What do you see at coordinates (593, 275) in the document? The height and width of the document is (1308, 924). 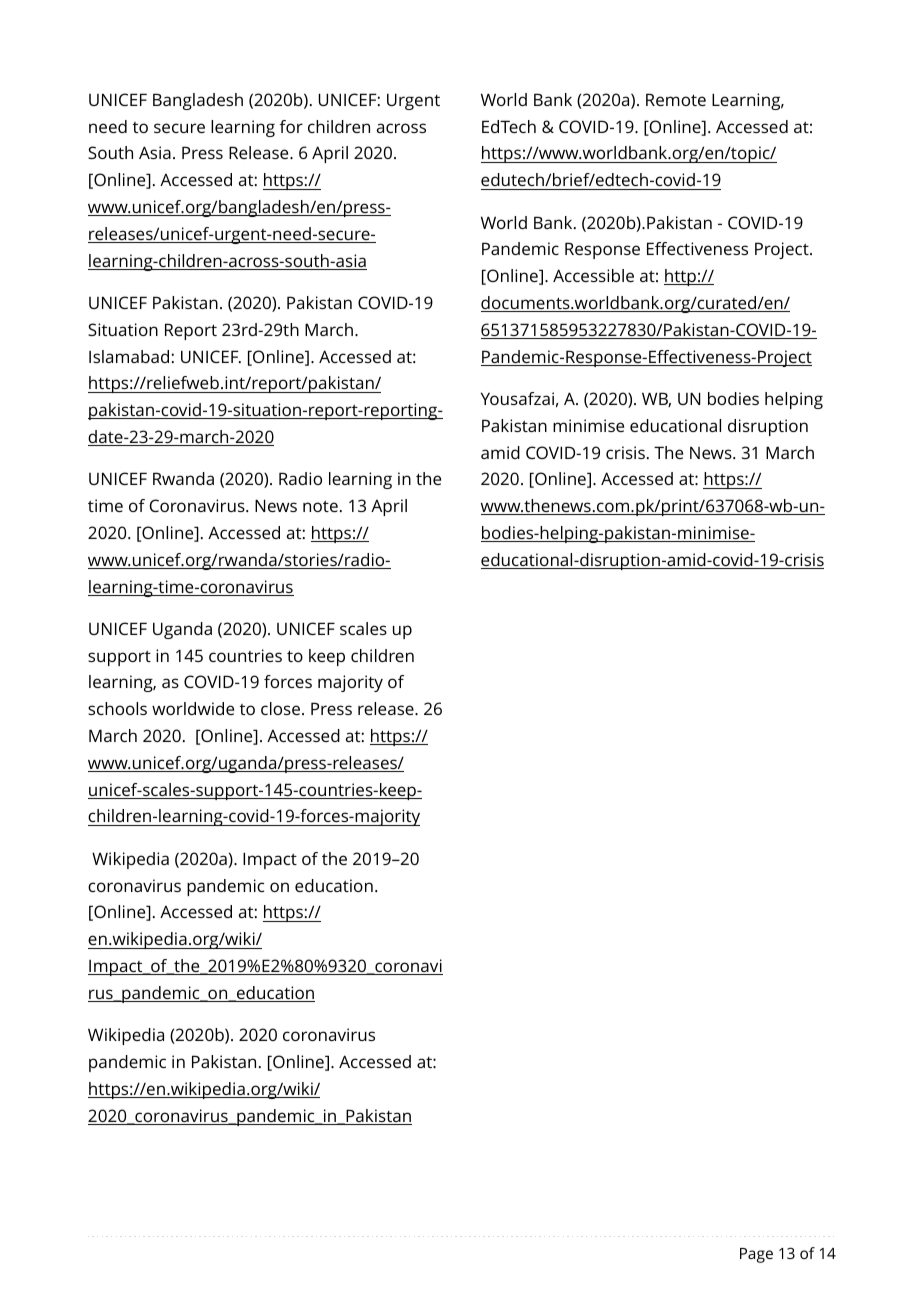 I see `Accessible` at bounding box center [593, 275].
